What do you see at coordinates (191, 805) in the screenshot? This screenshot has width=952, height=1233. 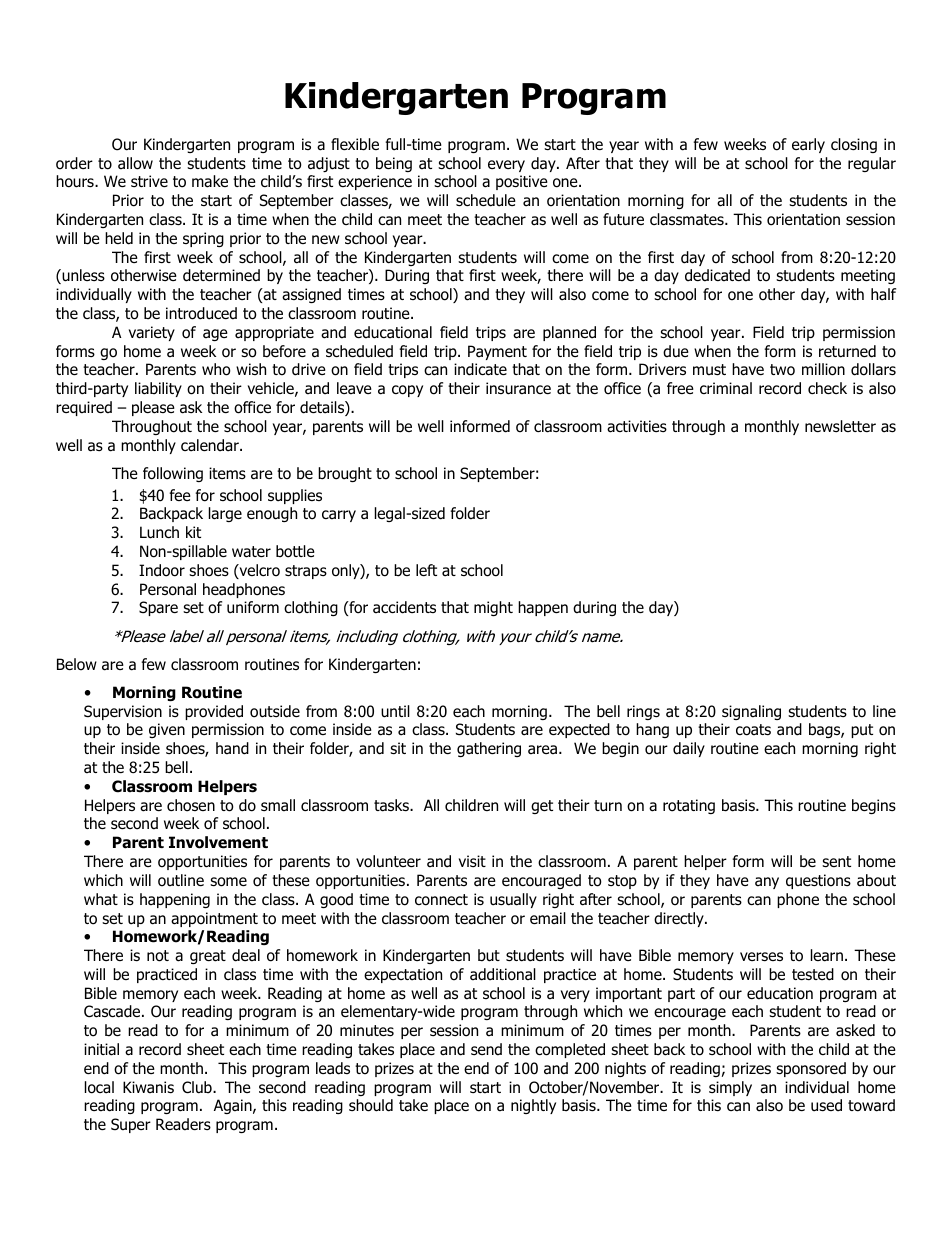 I see `chosen` at bounding box center [191, 805].
